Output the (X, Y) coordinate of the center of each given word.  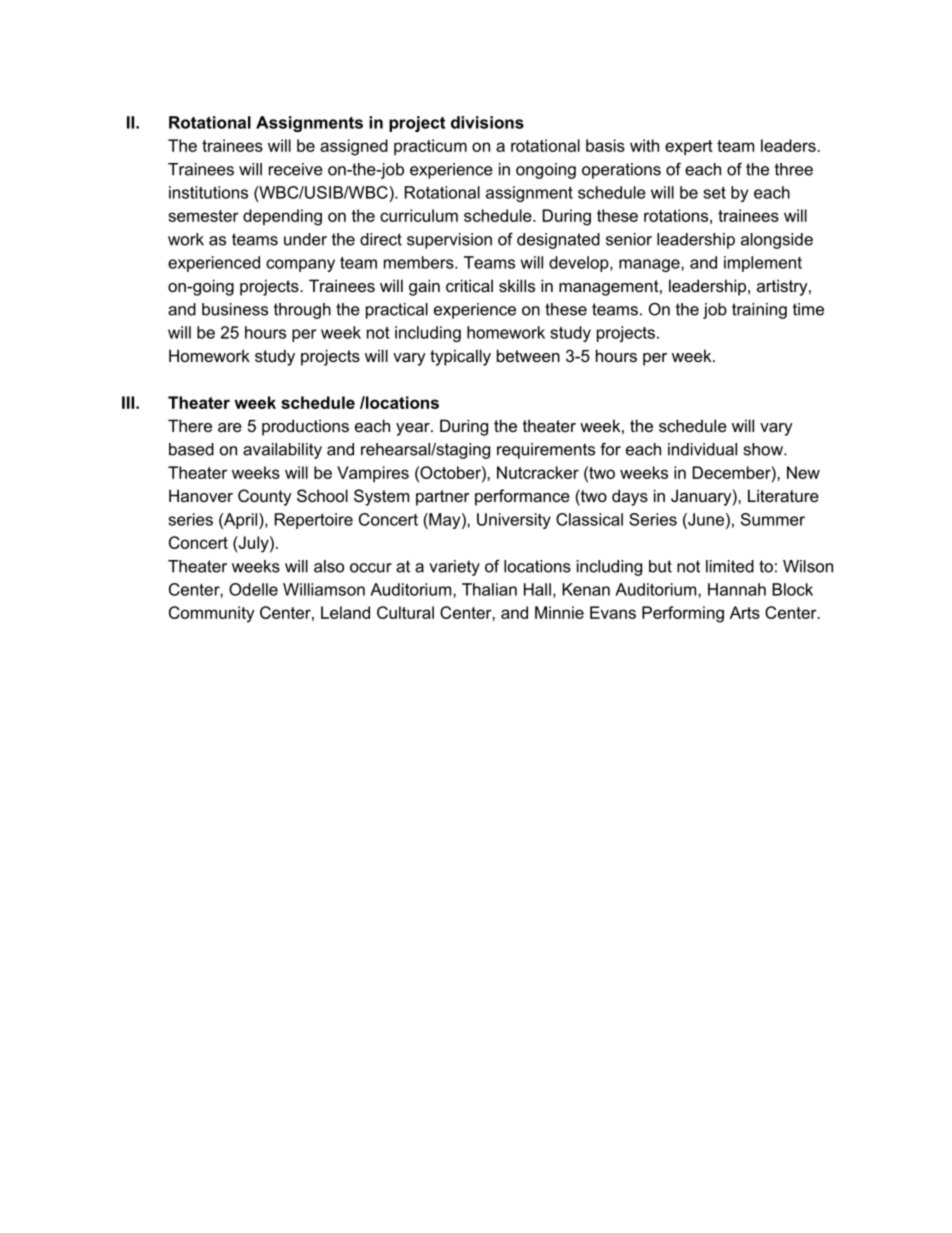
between (528, 355)
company (300, 265)
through (302, 311)
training (759, 311)
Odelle (253, 589)
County (265, 497)
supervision (449, 241)
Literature (783, 495)
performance (522, 497)
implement (763, 264)
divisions (487, 122)
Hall (537, 589)
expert (689, 147)
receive (296, 169)
